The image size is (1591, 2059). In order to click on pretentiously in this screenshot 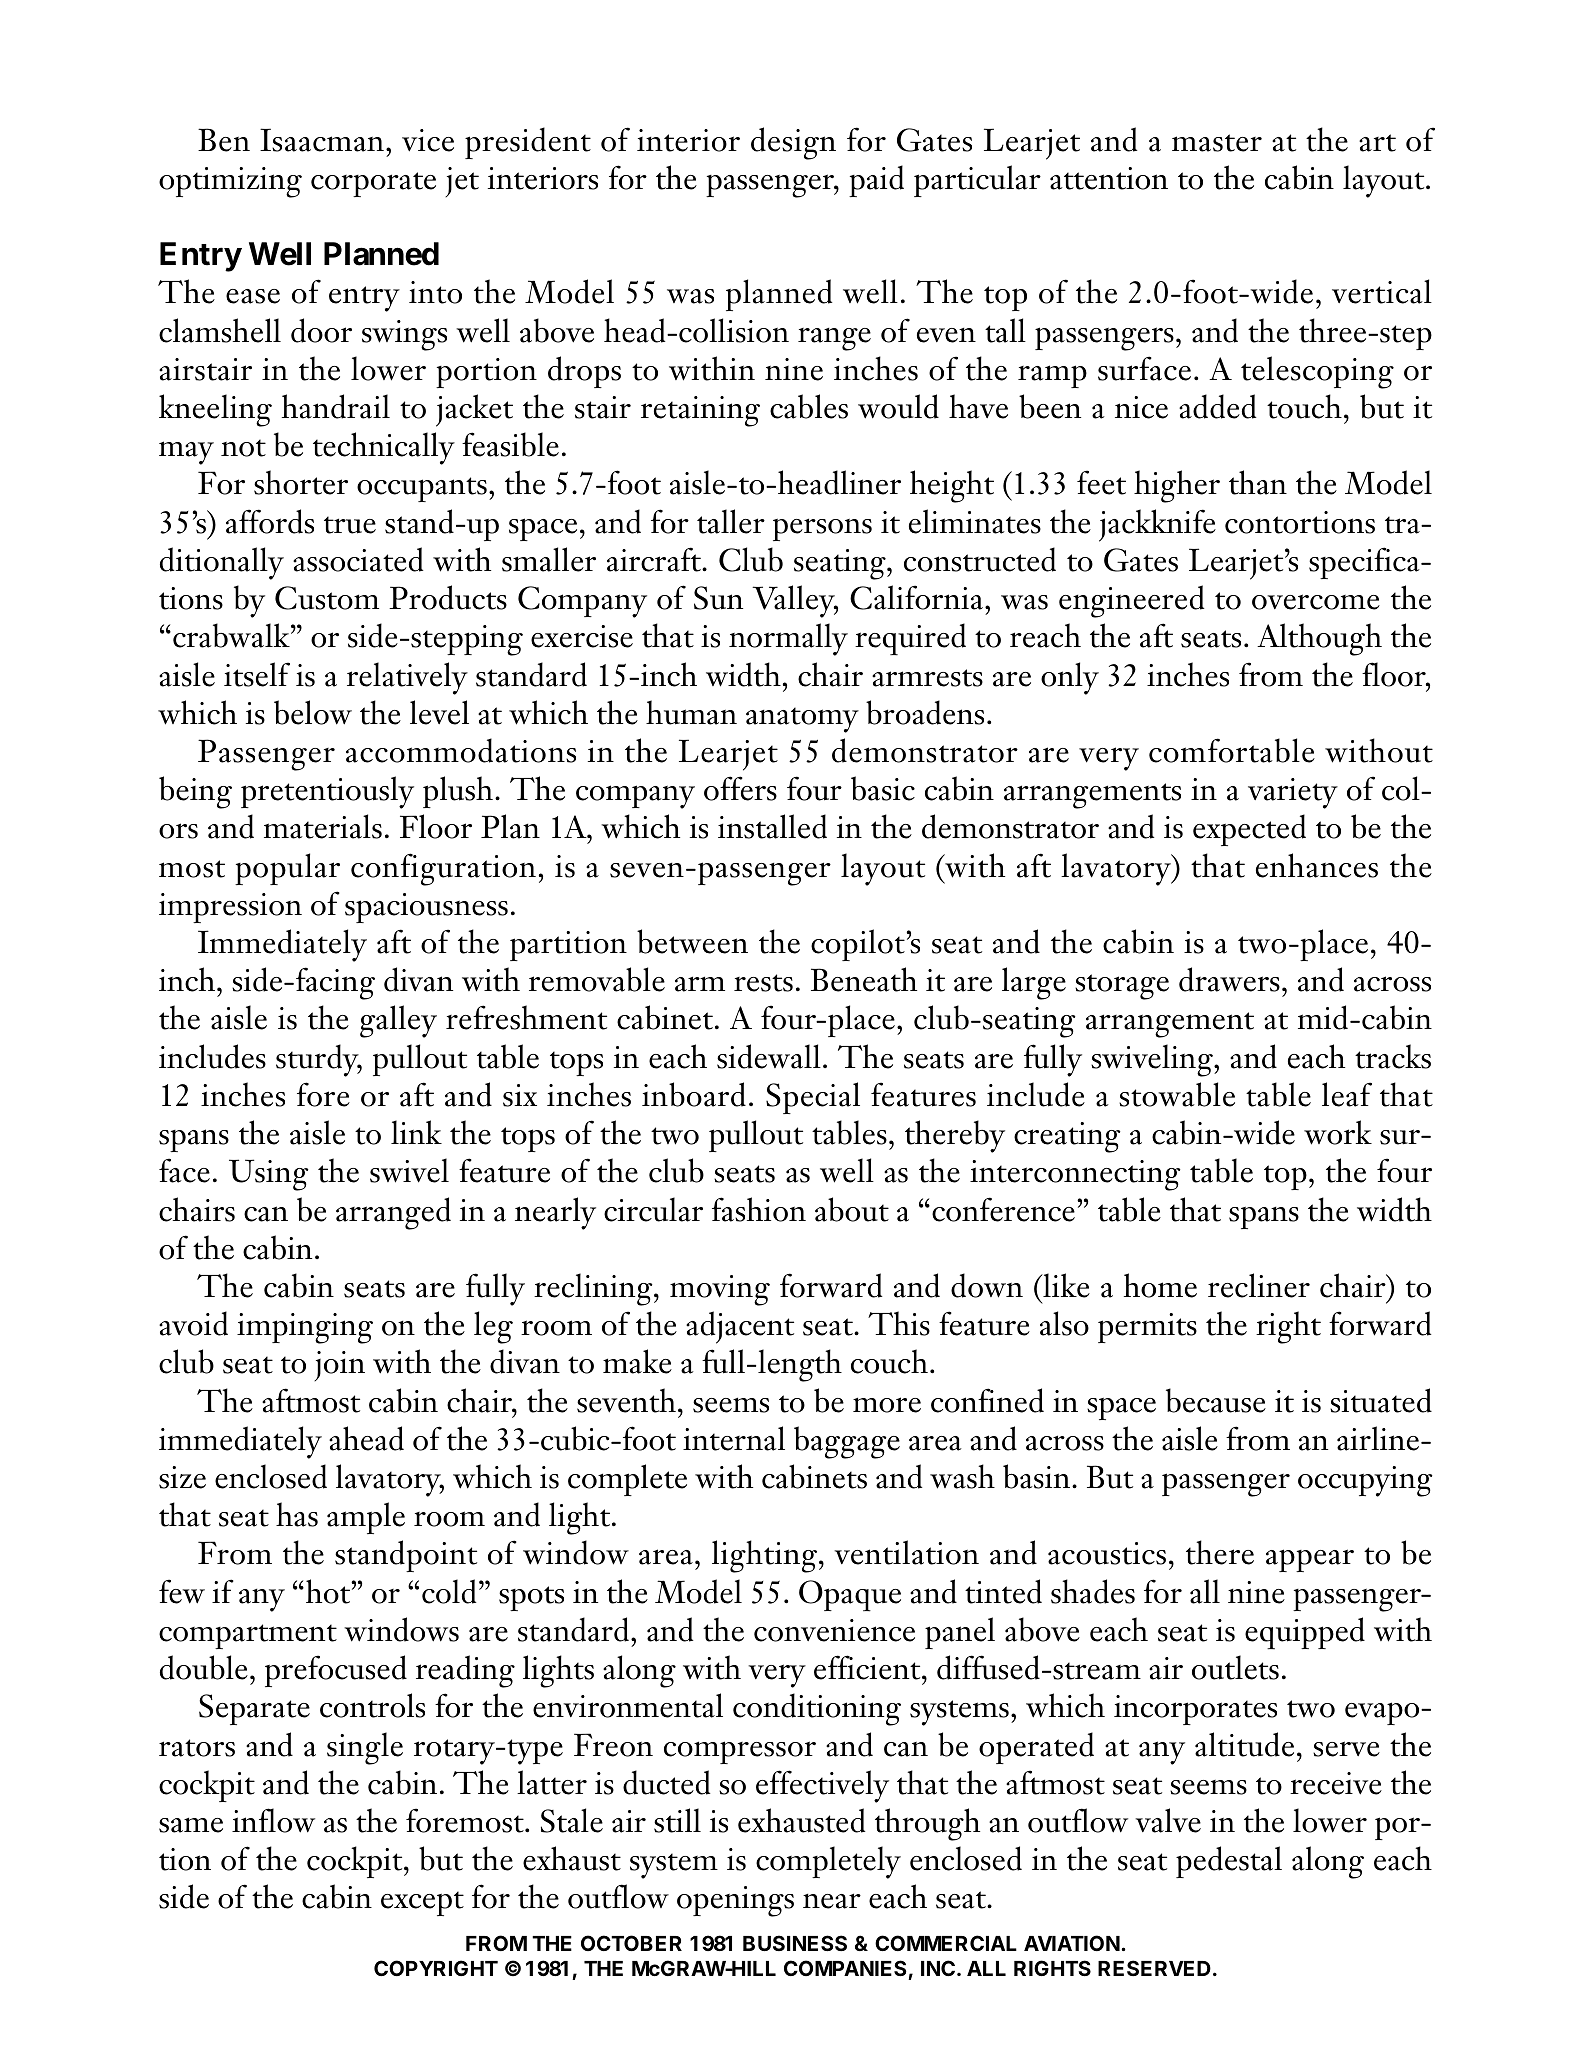, I will do `click(327, 792)`.
